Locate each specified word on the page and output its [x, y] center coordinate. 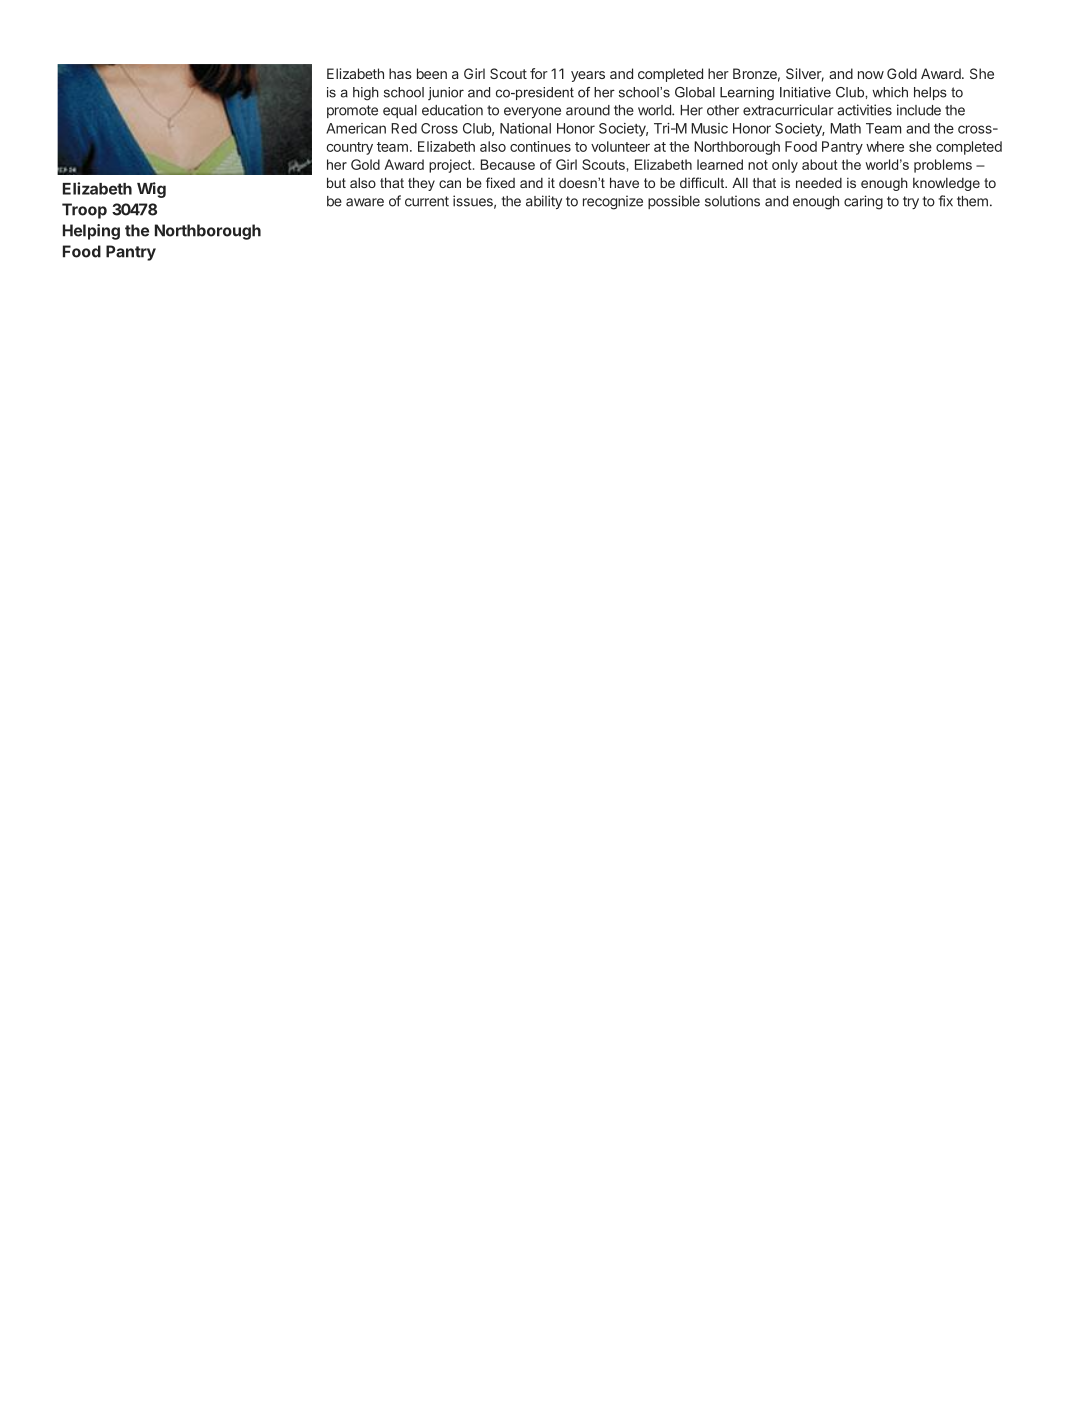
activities [864, 110]
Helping [91, 232]
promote [352, 111]
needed [819, 183]
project [451, 166]
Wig [151, 190]
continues [540, 146]
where [885, 146]
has [400, 73]
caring [863, 202]
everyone [532, 112]
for [539, 73]
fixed [500, 182]
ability [544, 202]
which [890, 92]
